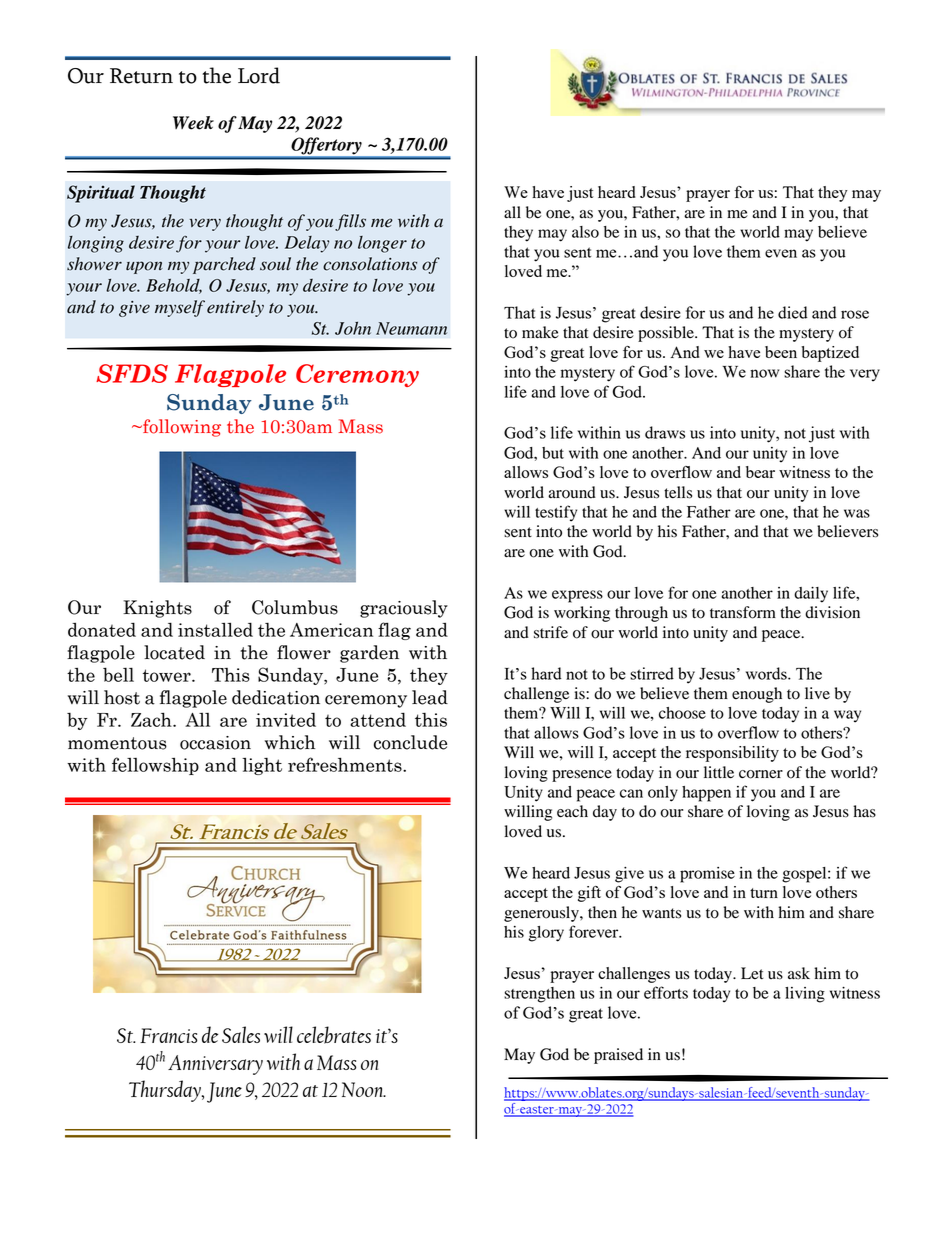 This screenshot has height=1233, width=952. Describe the element at coordinates (585, 232) in the screenshot. I see `also` at that location.
